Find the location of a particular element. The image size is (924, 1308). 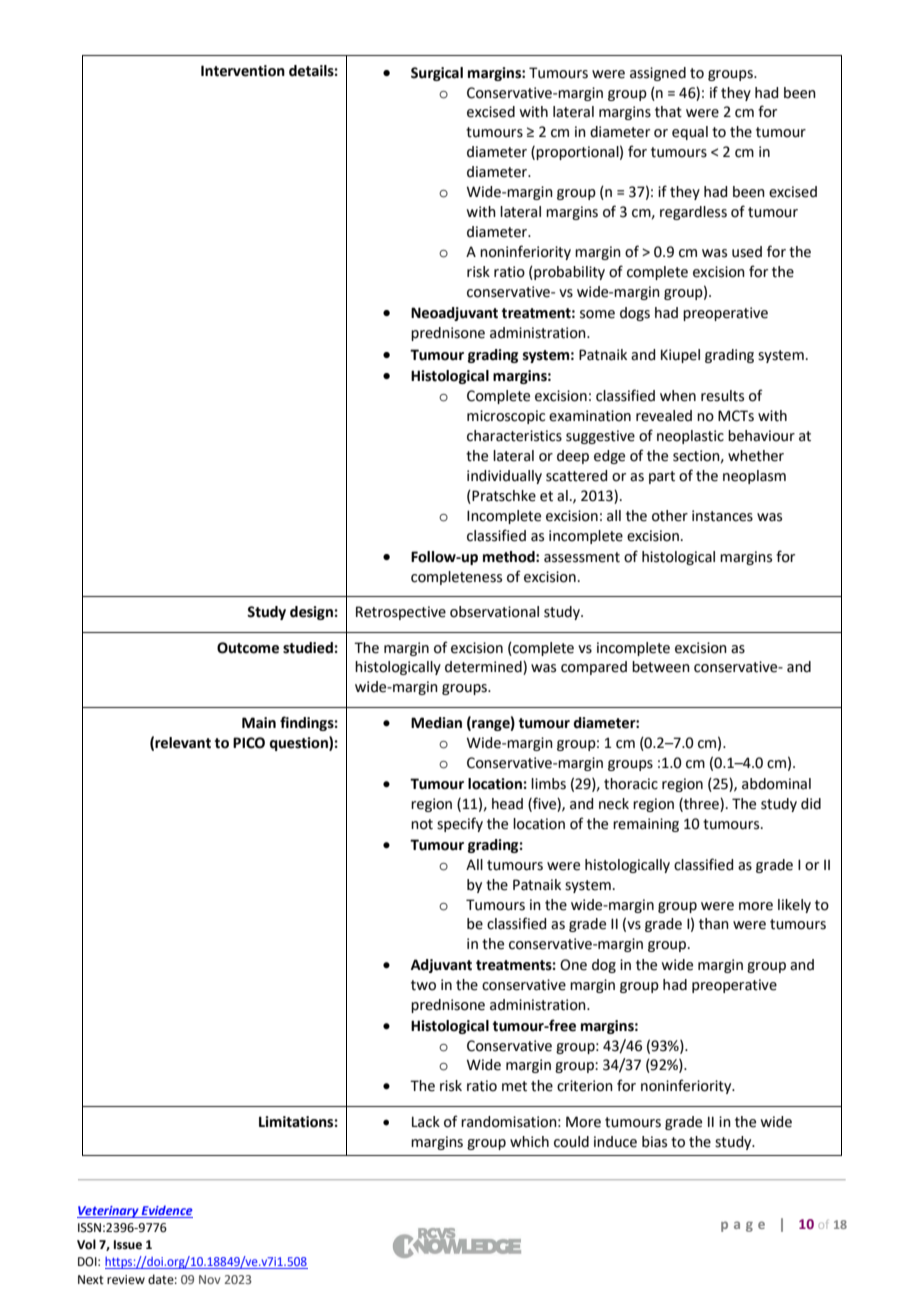

Outcome is located at coordinates (248, 648).
